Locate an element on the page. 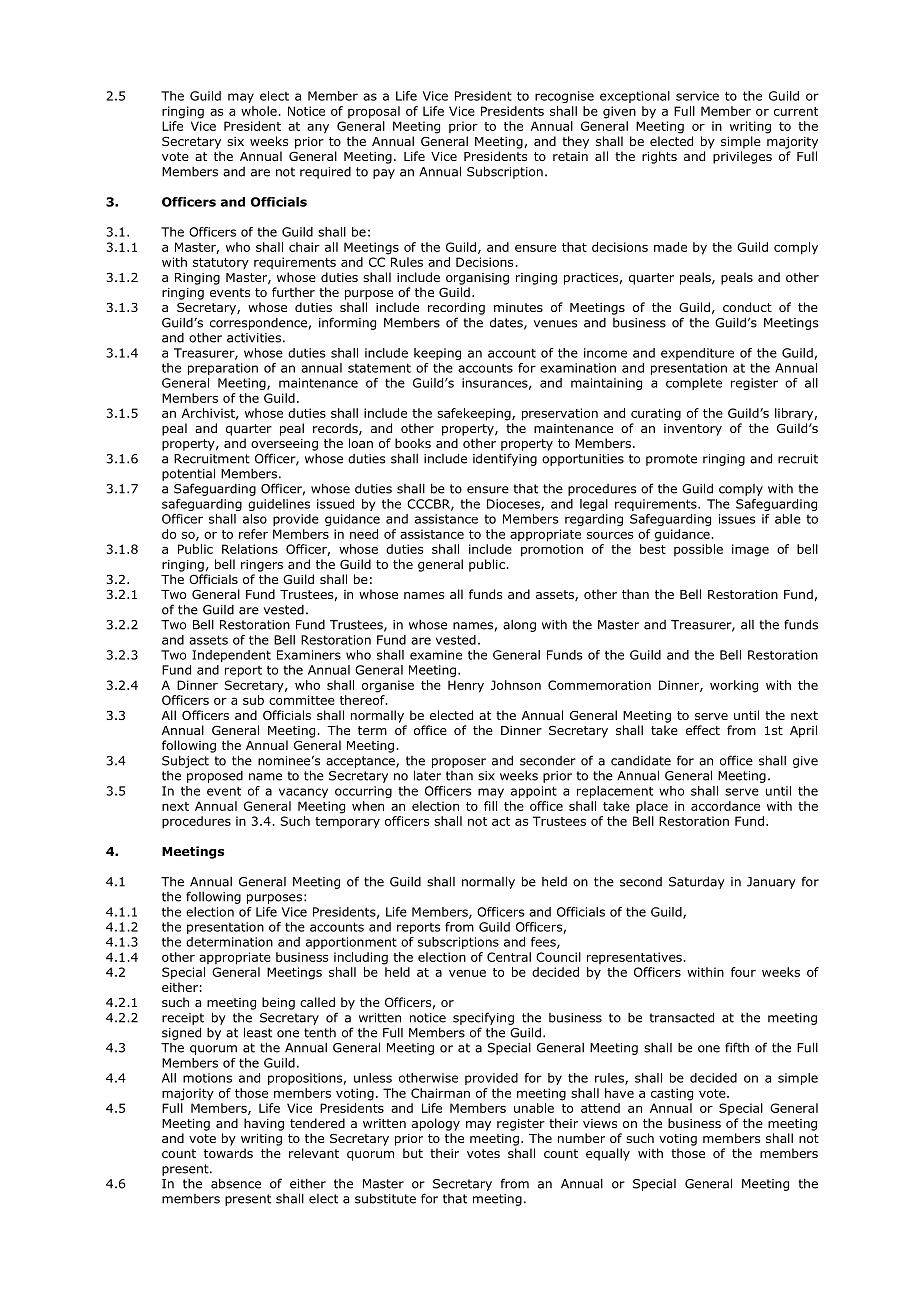 This image has width=924, height=1308. absence is located at coordinates (236, 1183).
